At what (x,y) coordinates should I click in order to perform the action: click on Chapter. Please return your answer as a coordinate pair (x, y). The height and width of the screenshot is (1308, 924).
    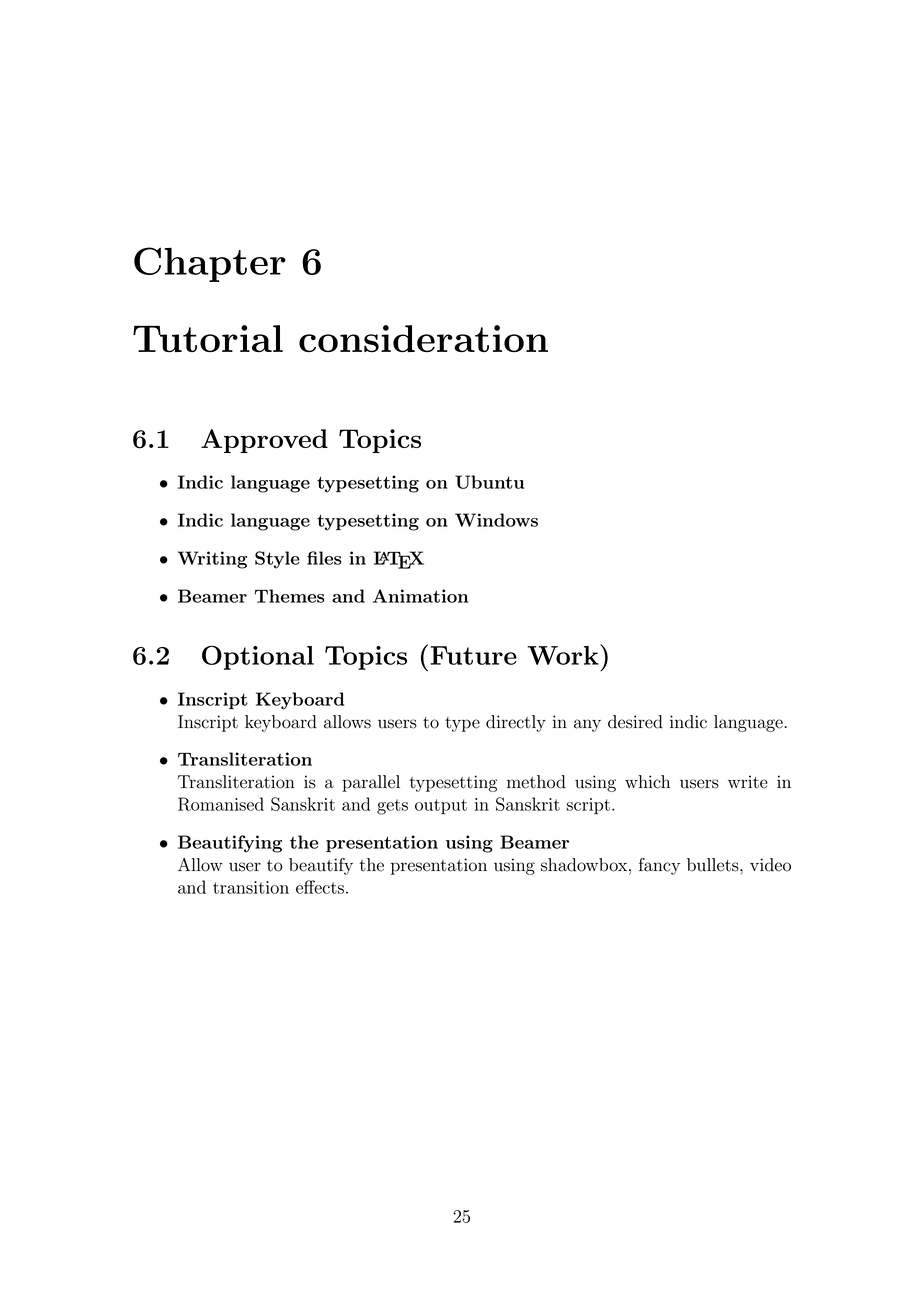
    Looking at the image, I should click on (210, 264).
